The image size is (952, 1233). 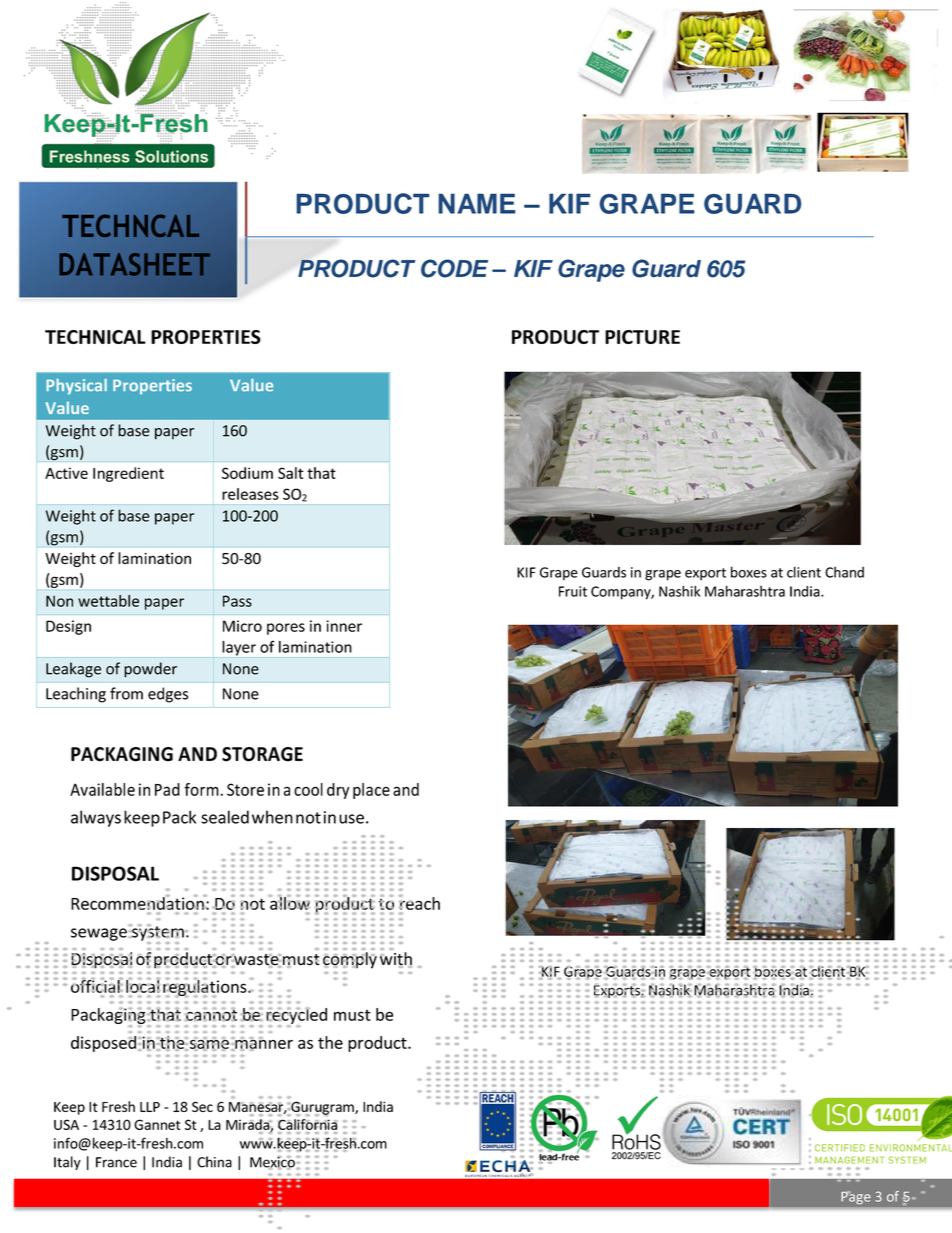 I want to click on DATASHEET, so click(x=135, y=264).
